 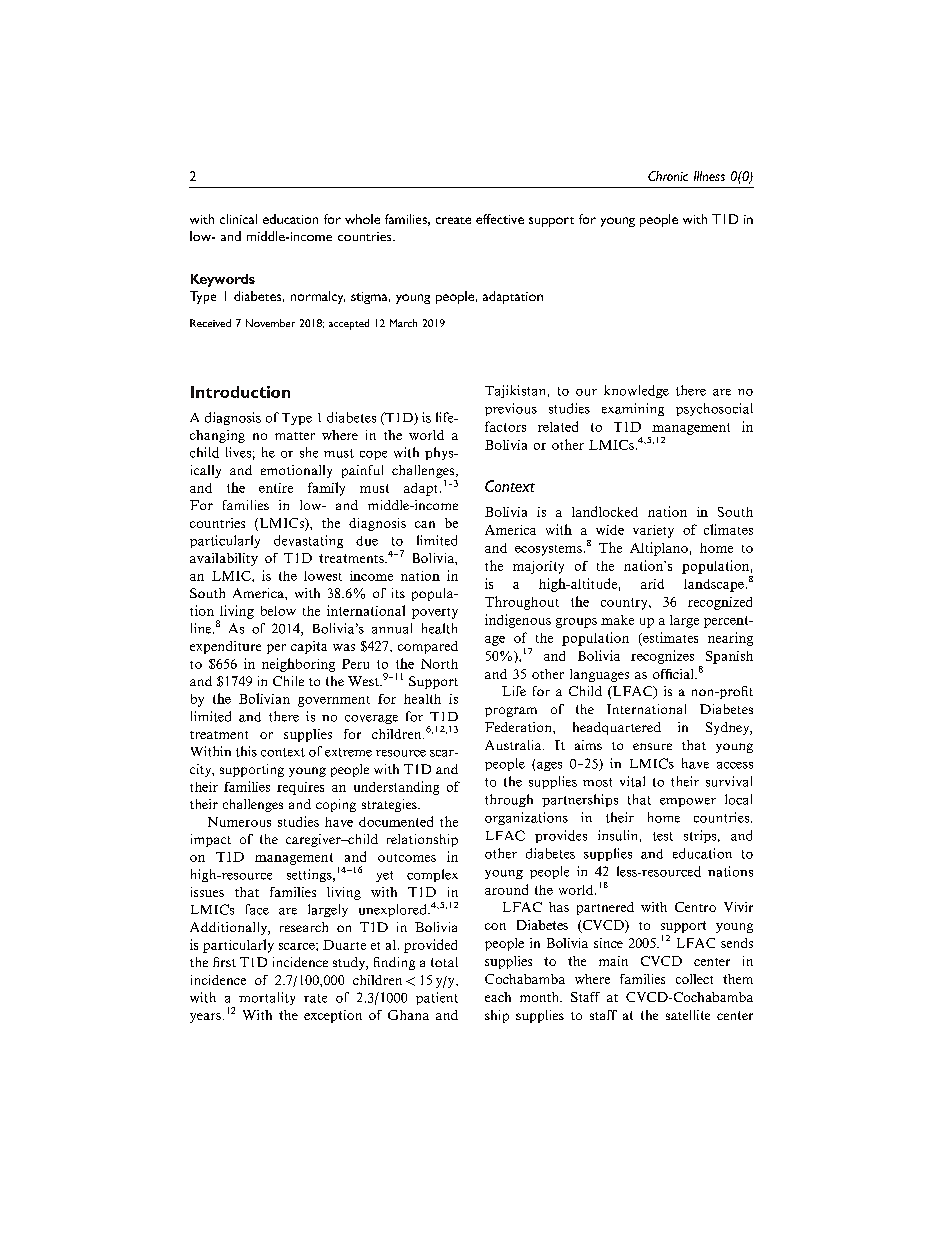 What do you see at coordinates (278, 611) in the page?
I see `below` at bounding box center [278, 611].
